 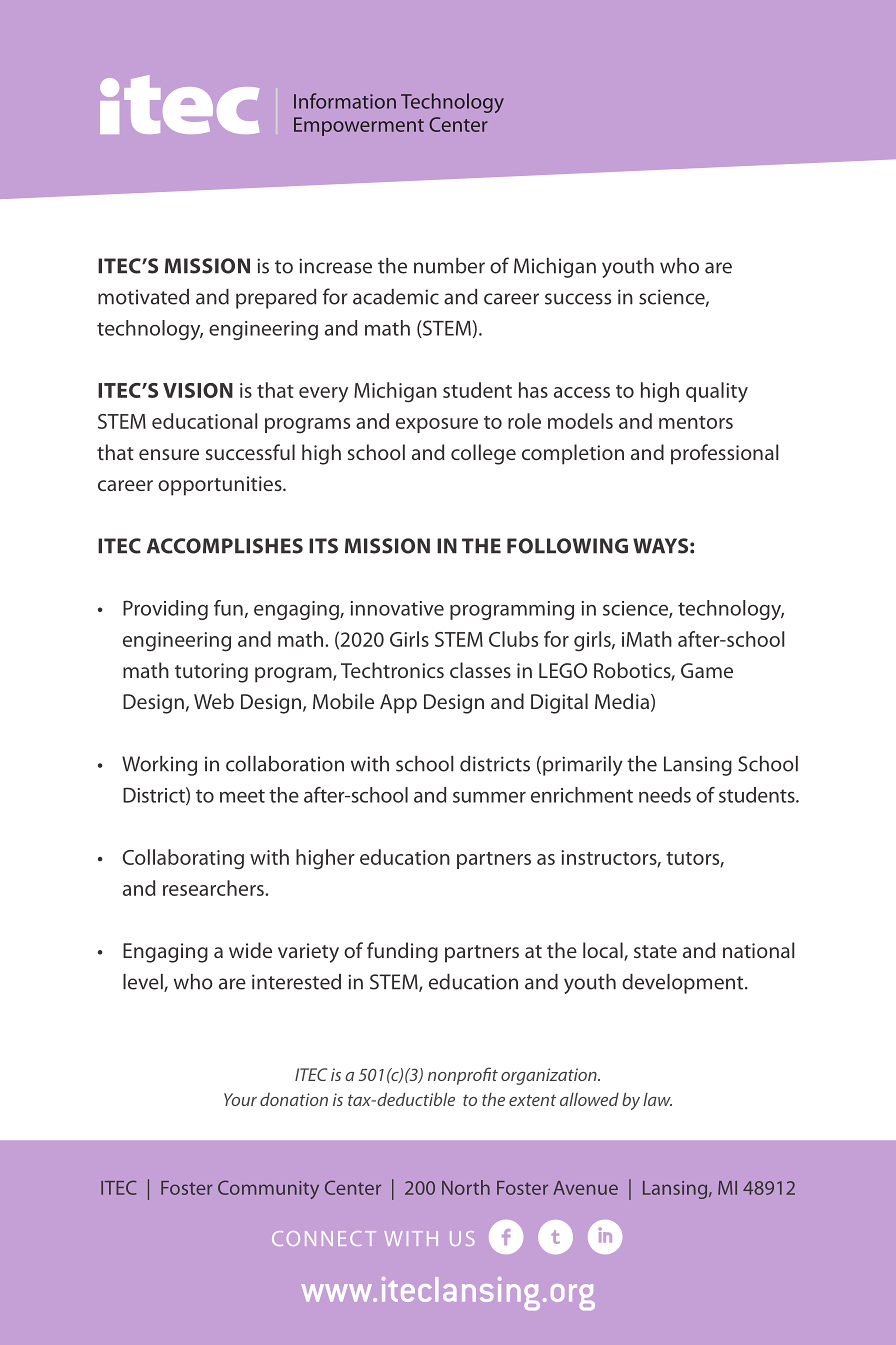 What do you see at coordinates (717, 392) in the screenshot?
I see `quality` at bounding box center [717, 392].
